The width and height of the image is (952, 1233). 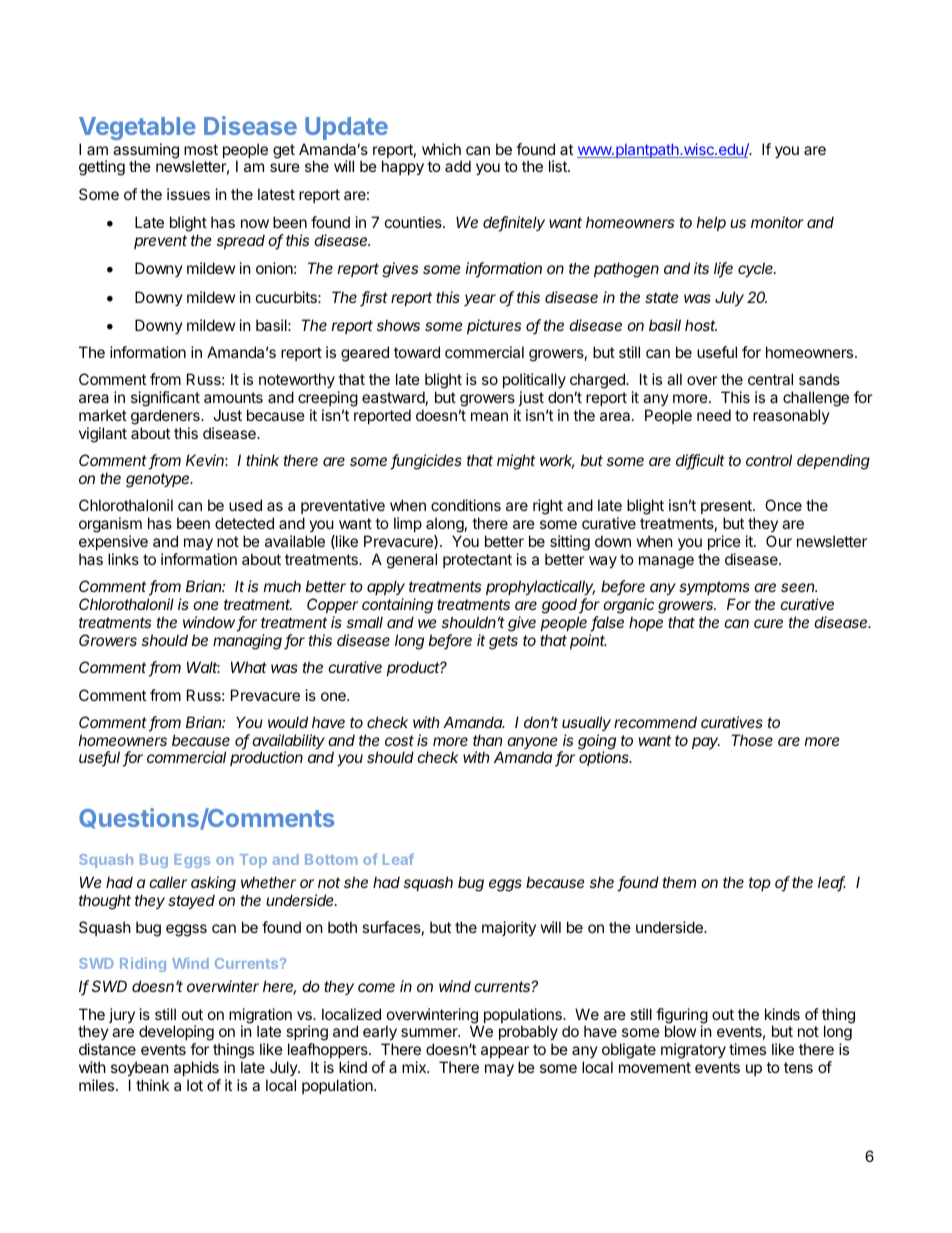 What do you see at coordinates (201, 149) in the image?
I see `most` at bounding box center [201, 149].
